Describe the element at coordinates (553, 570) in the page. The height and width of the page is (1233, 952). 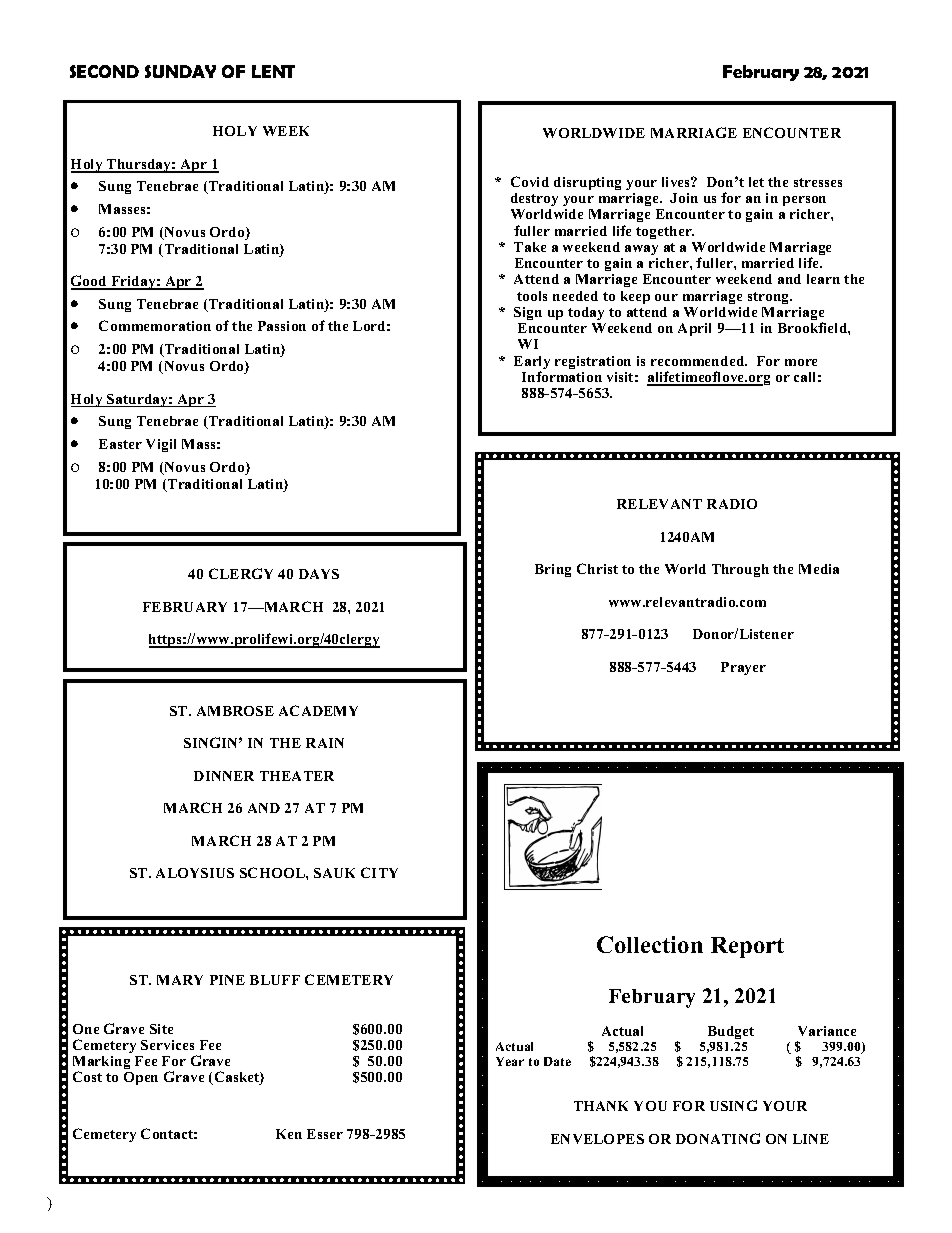
I see `Bring` at that location.
